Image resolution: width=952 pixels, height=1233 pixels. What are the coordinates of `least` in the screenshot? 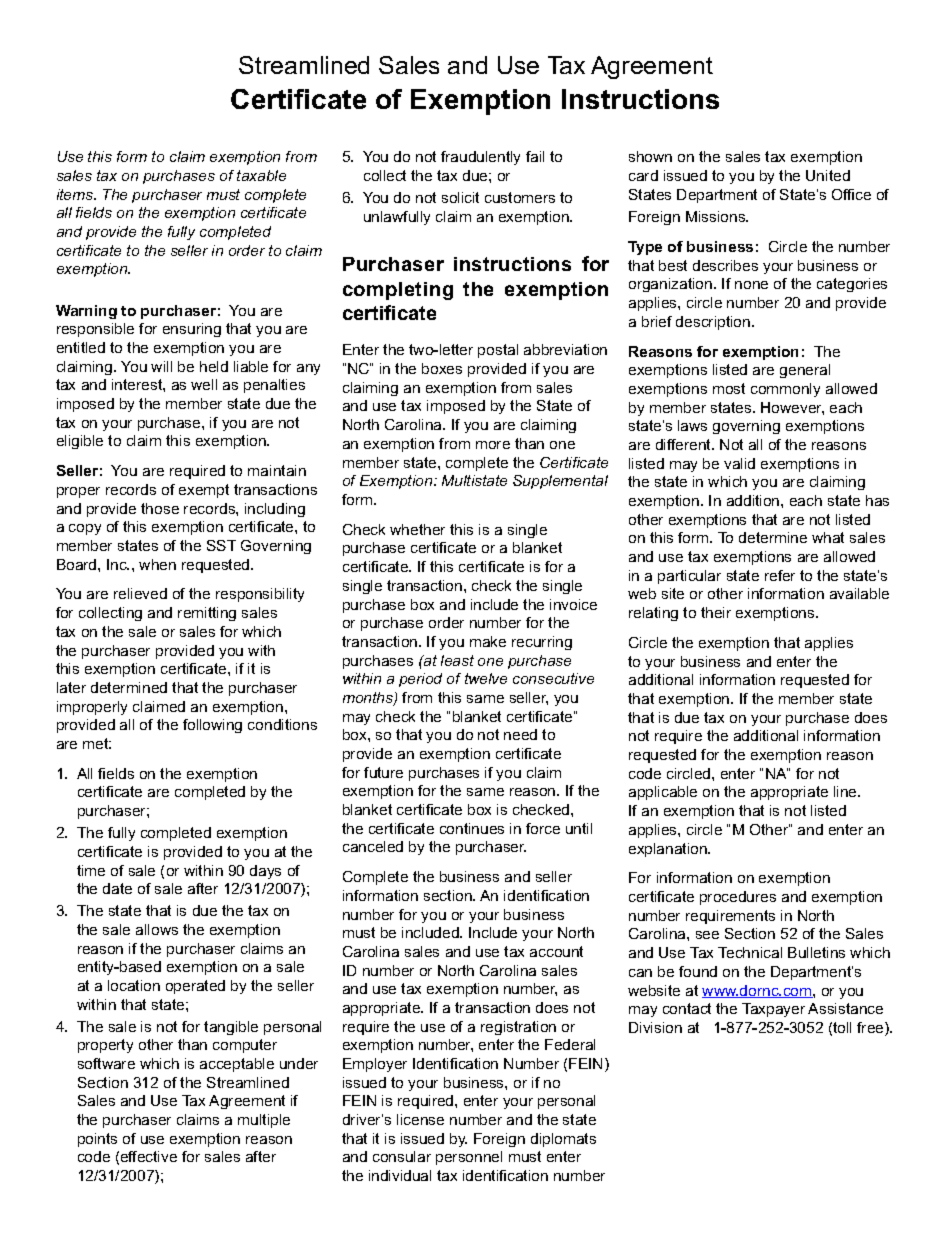 It's located at (457, 660).
